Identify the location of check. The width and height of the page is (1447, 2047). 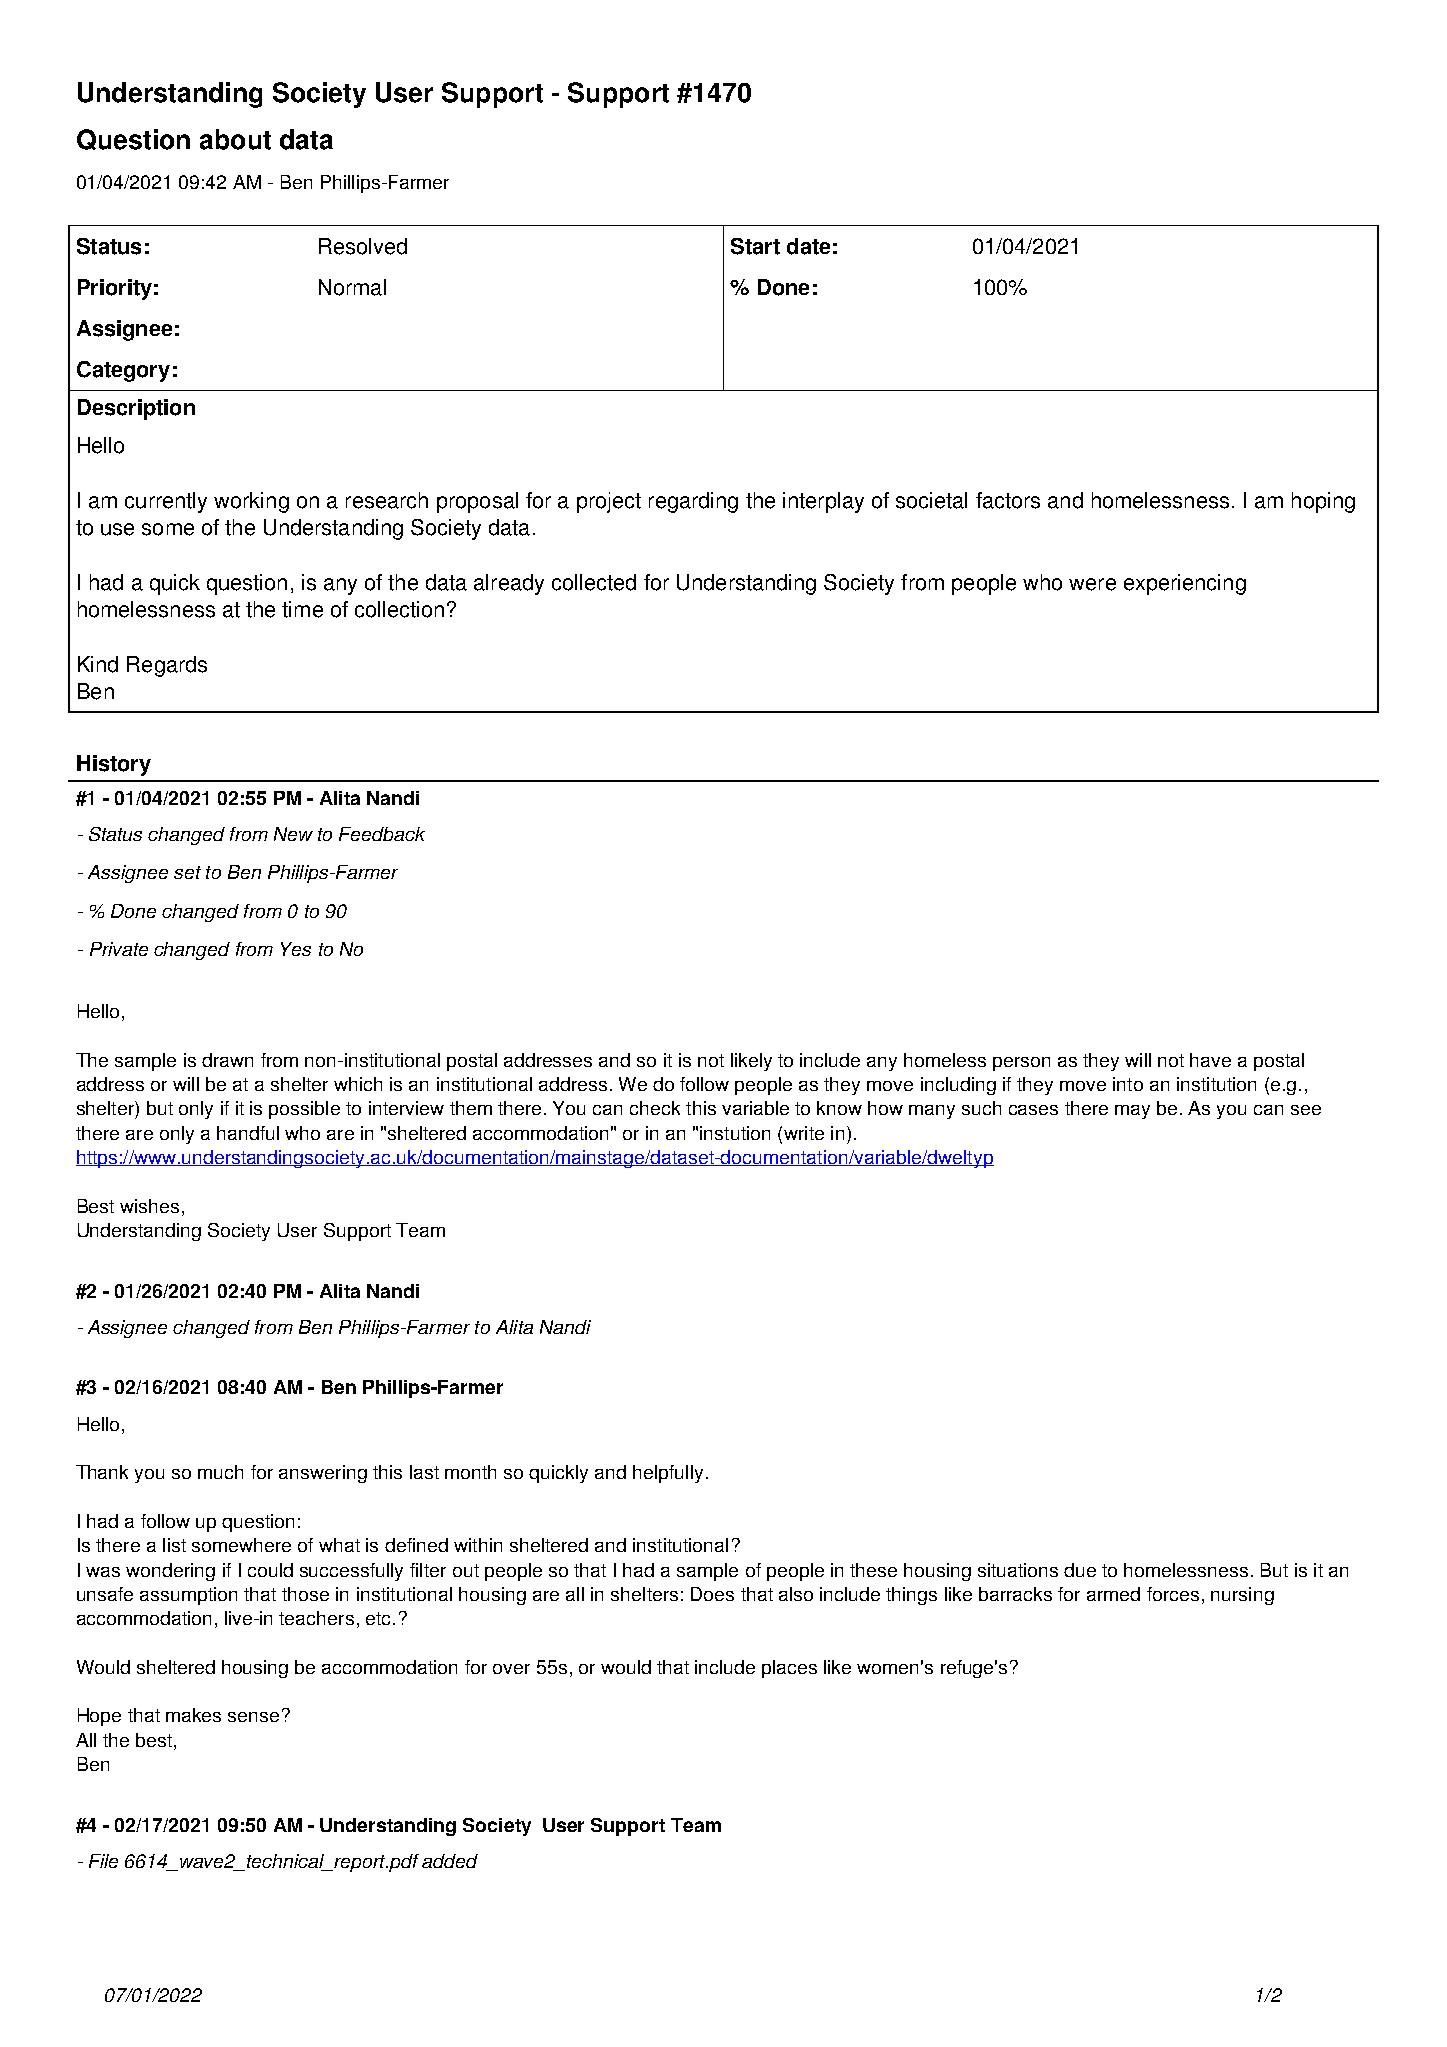
(655, 1108).
